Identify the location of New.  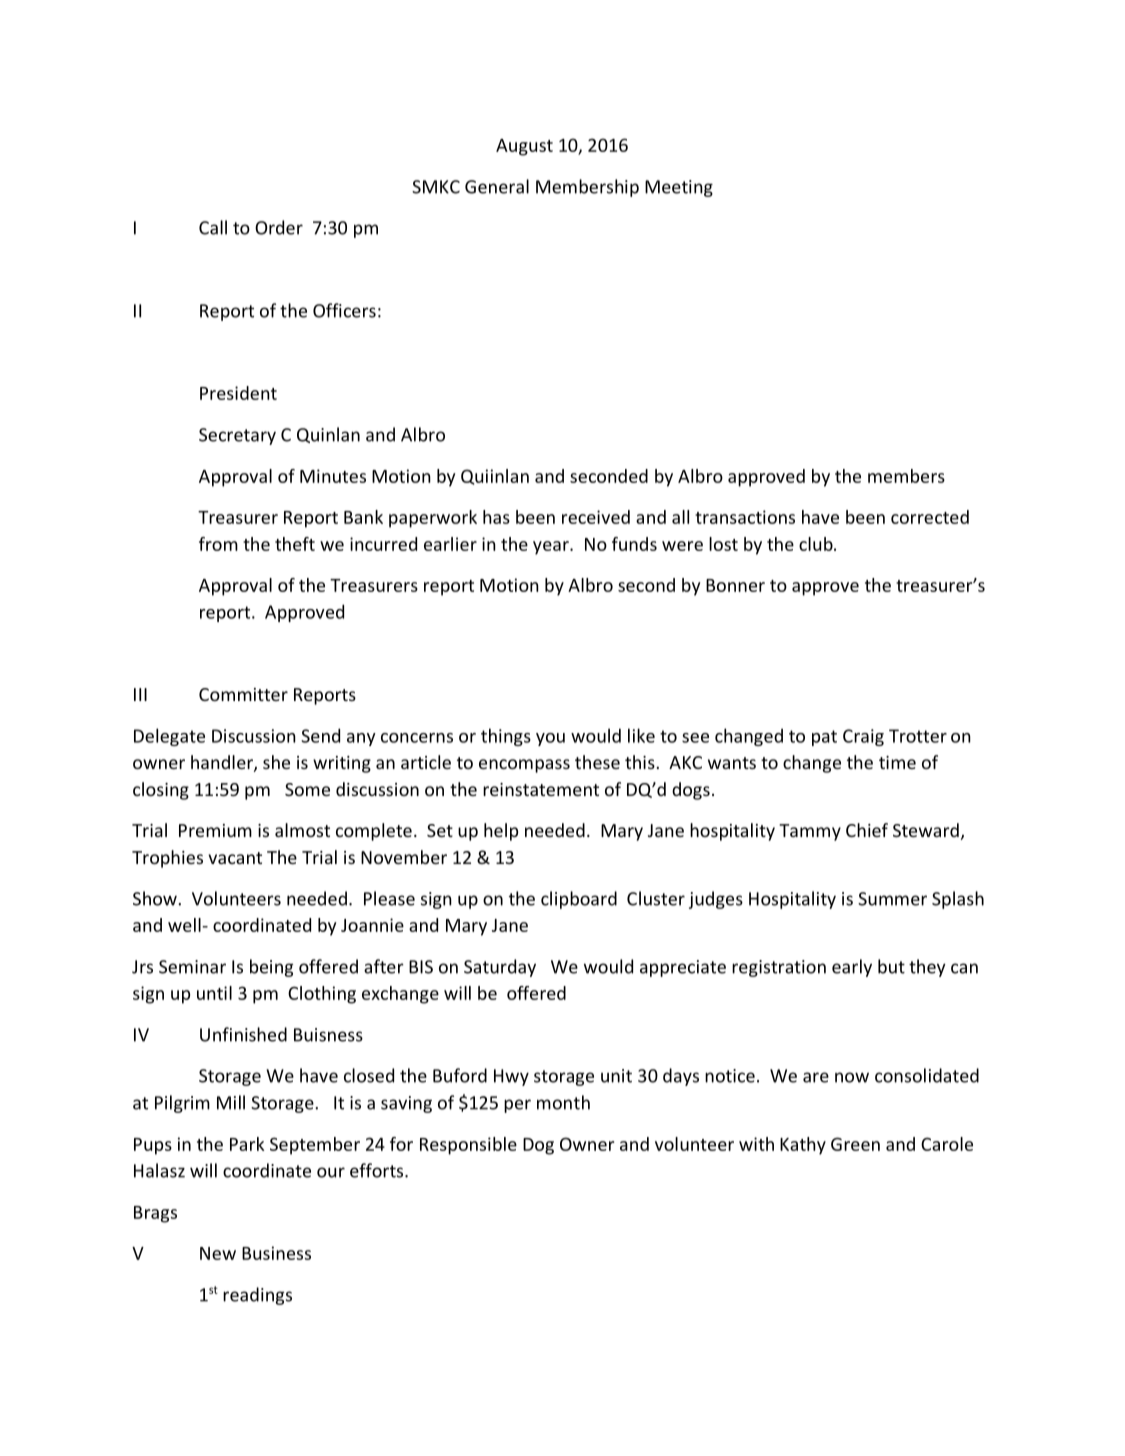
(218, 1253).
